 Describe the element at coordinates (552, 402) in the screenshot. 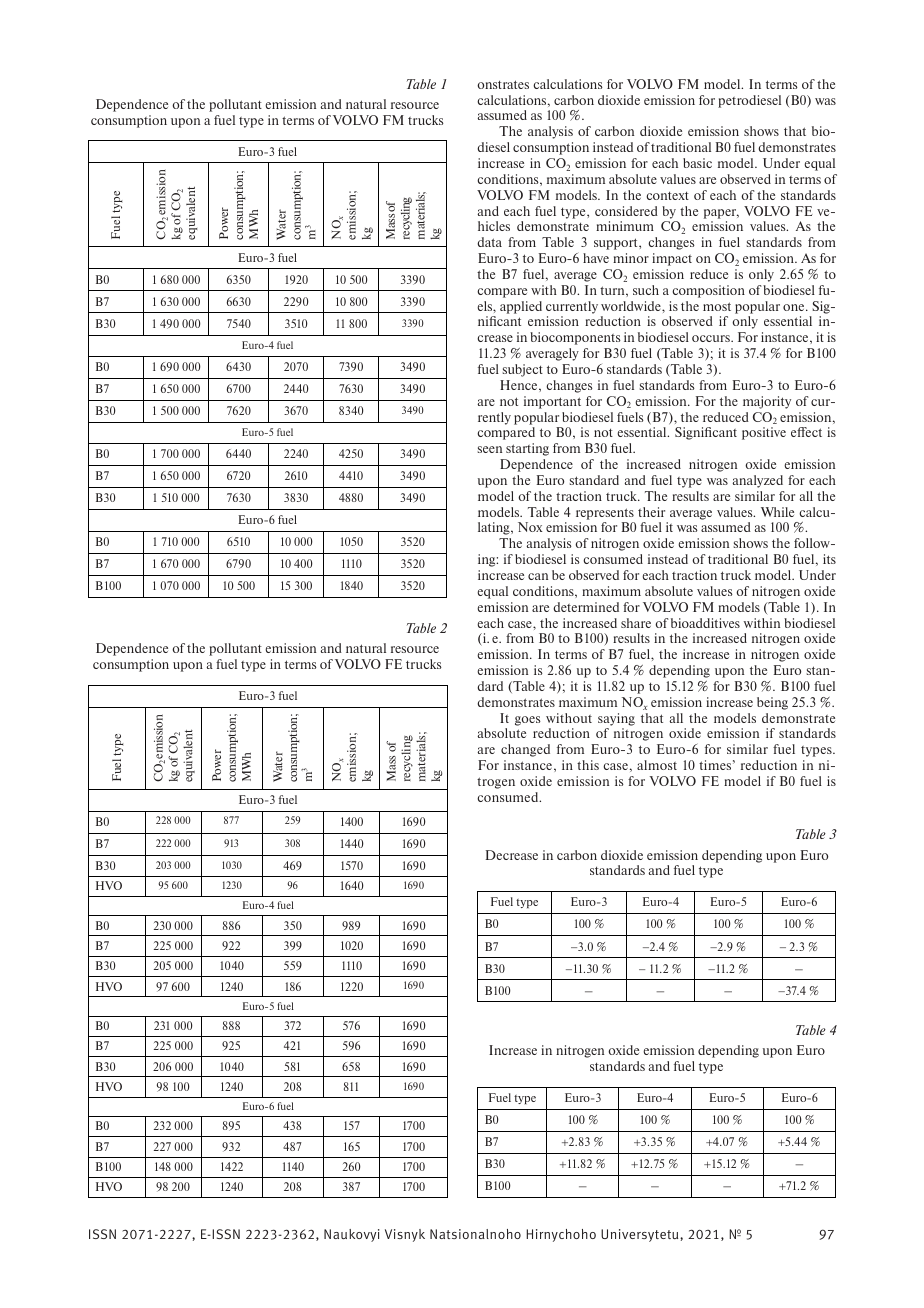

I see `important` at that location.
